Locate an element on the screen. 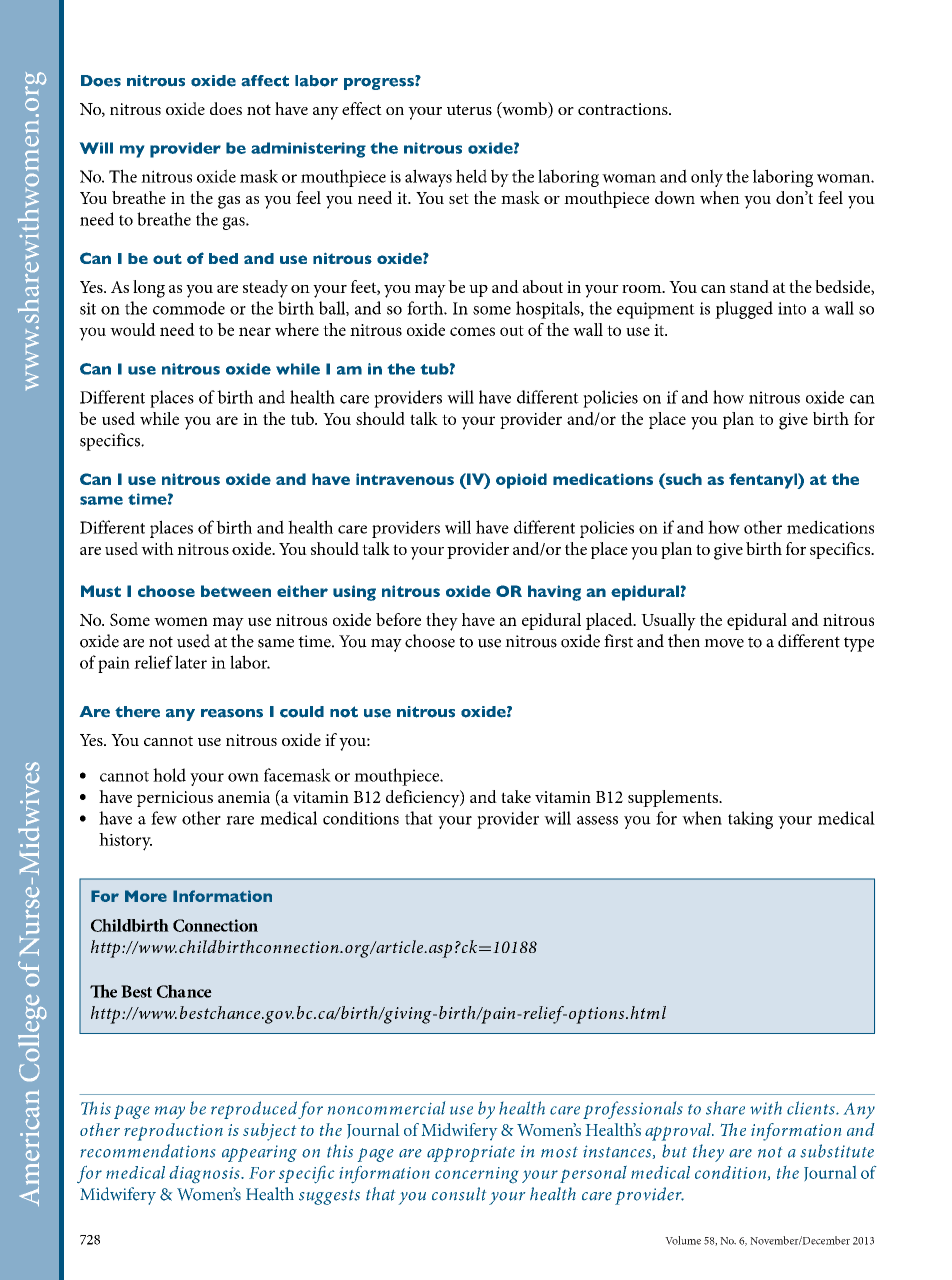 The height and width of the screenshot is (1280, 952). Volume is located at coordinates (683, 1240).
